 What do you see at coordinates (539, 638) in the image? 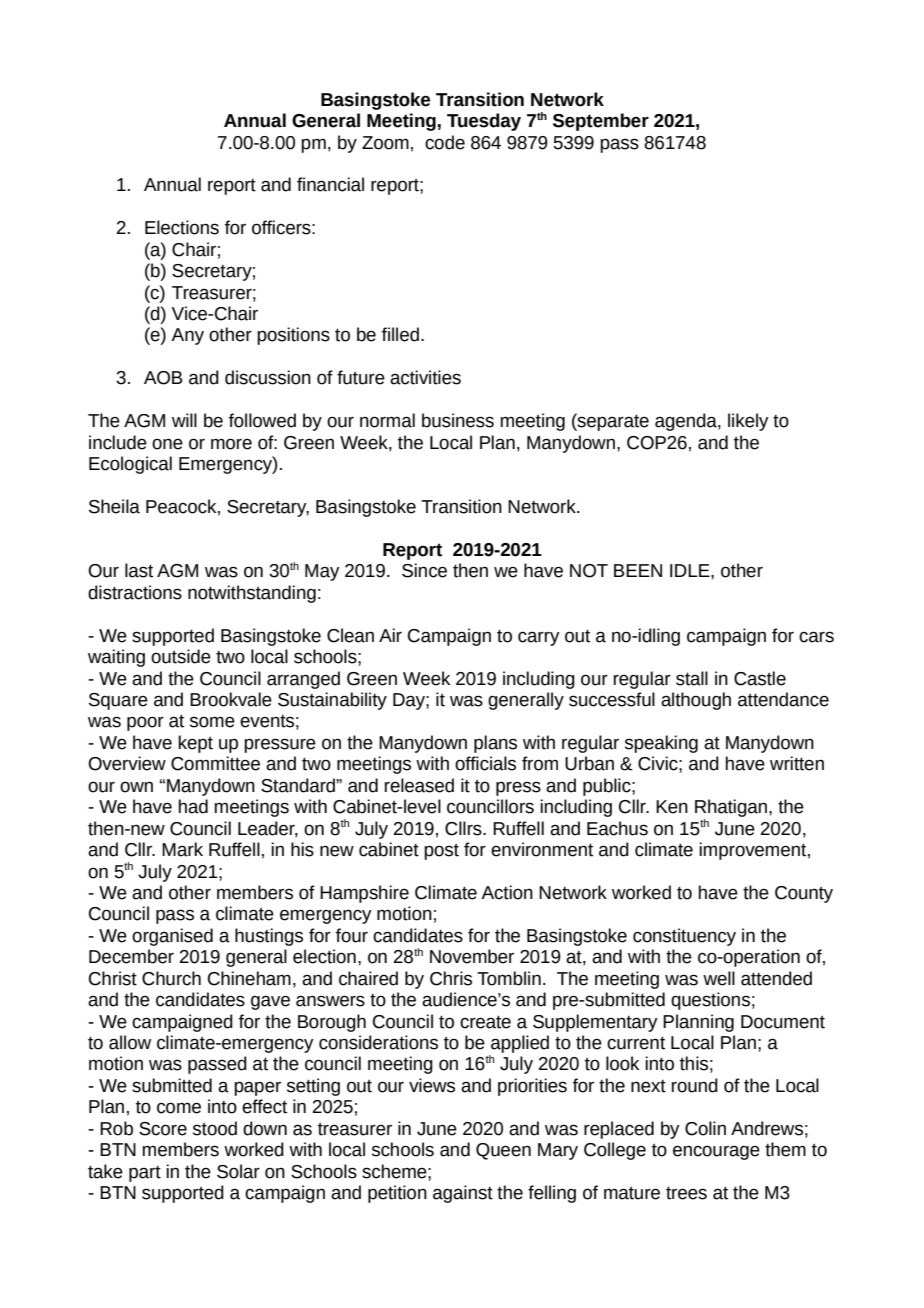
I see `carry` at bounding box center [539, 638].
